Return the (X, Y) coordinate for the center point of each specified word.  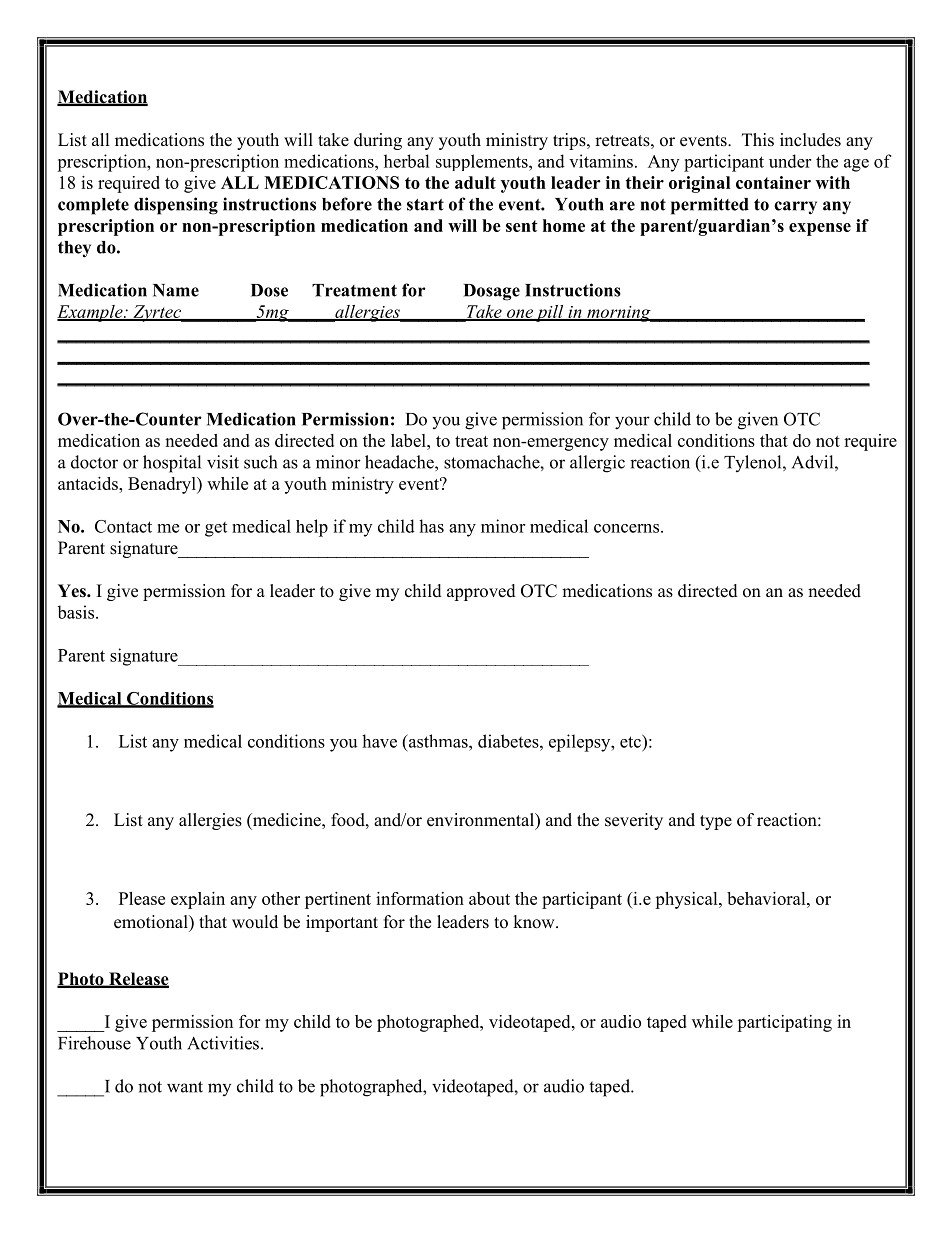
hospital (172, 464)
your (632, 423)
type (716, 822)
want (185, 1087)
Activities (223, 1043)
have (379, 741)
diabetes (509, 741)
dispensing (176, 206)
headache (400, 462)
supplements (483, 162)
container (773, 182)
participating (784, 1023)
